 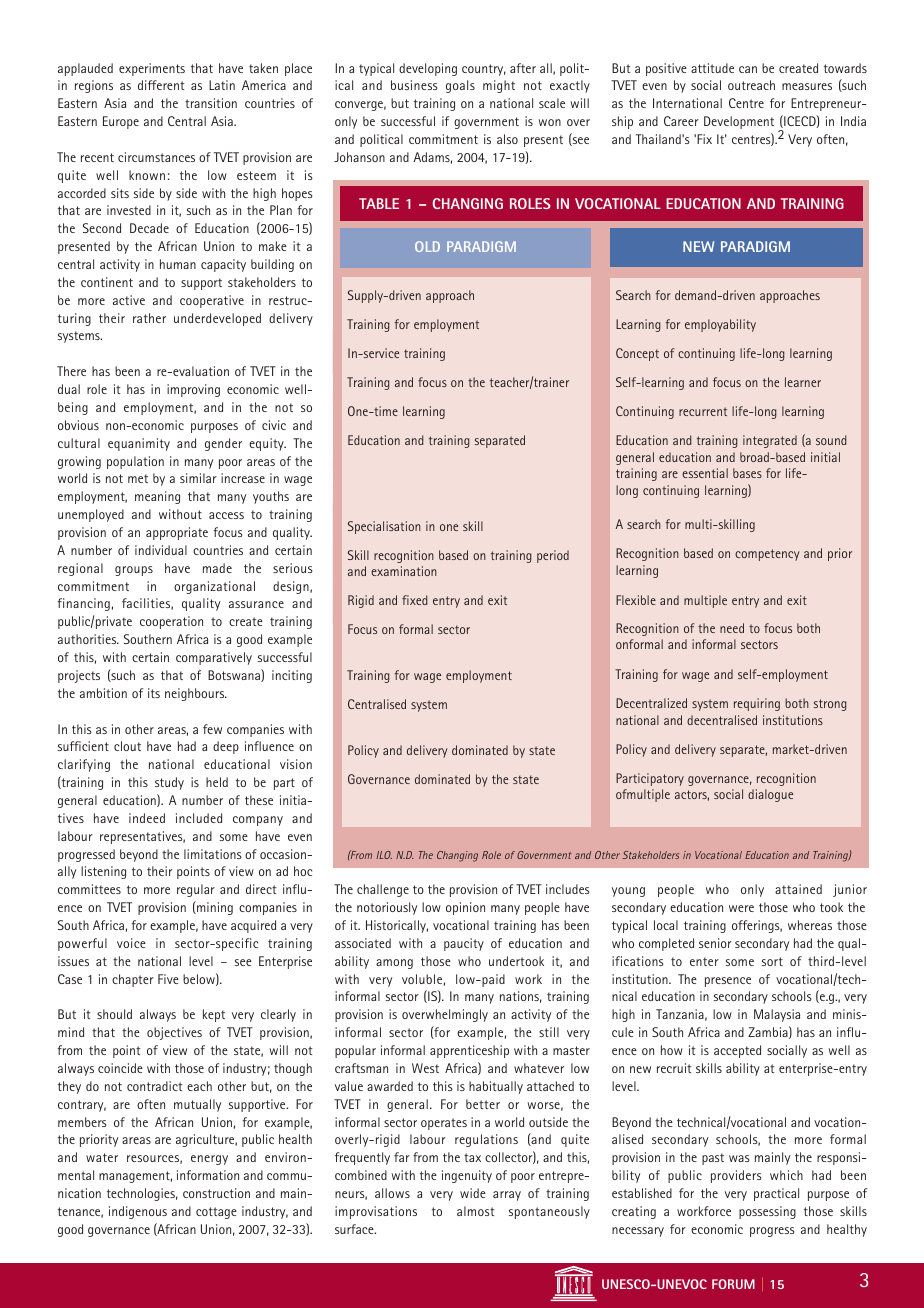 What do you see at coordinates (460, 86) in the screenshot?
I see `goals` at bounding box center [460, 86].
